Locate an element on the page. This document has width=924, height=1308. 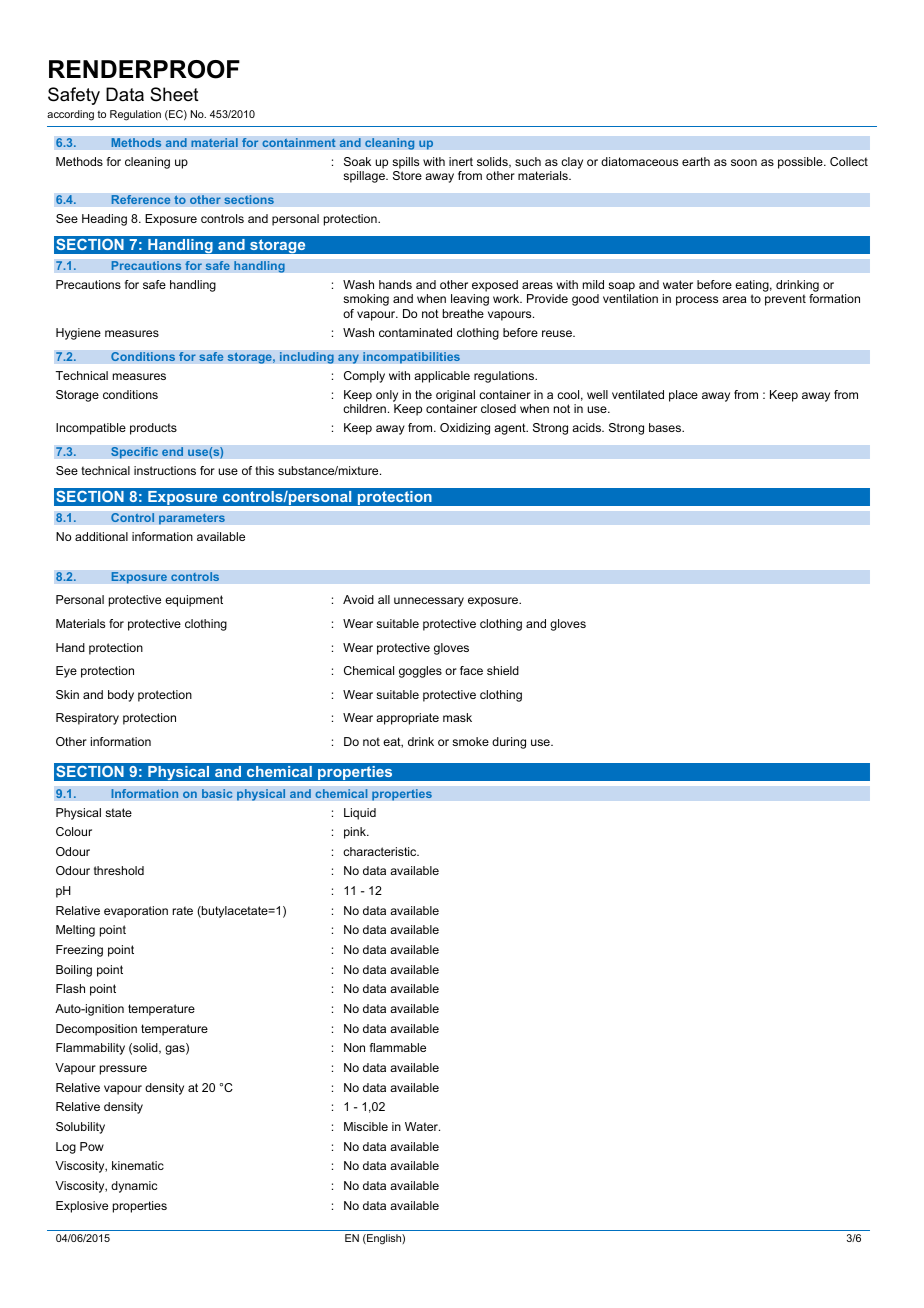
Miscible is located at coordinates (366, 1126).
